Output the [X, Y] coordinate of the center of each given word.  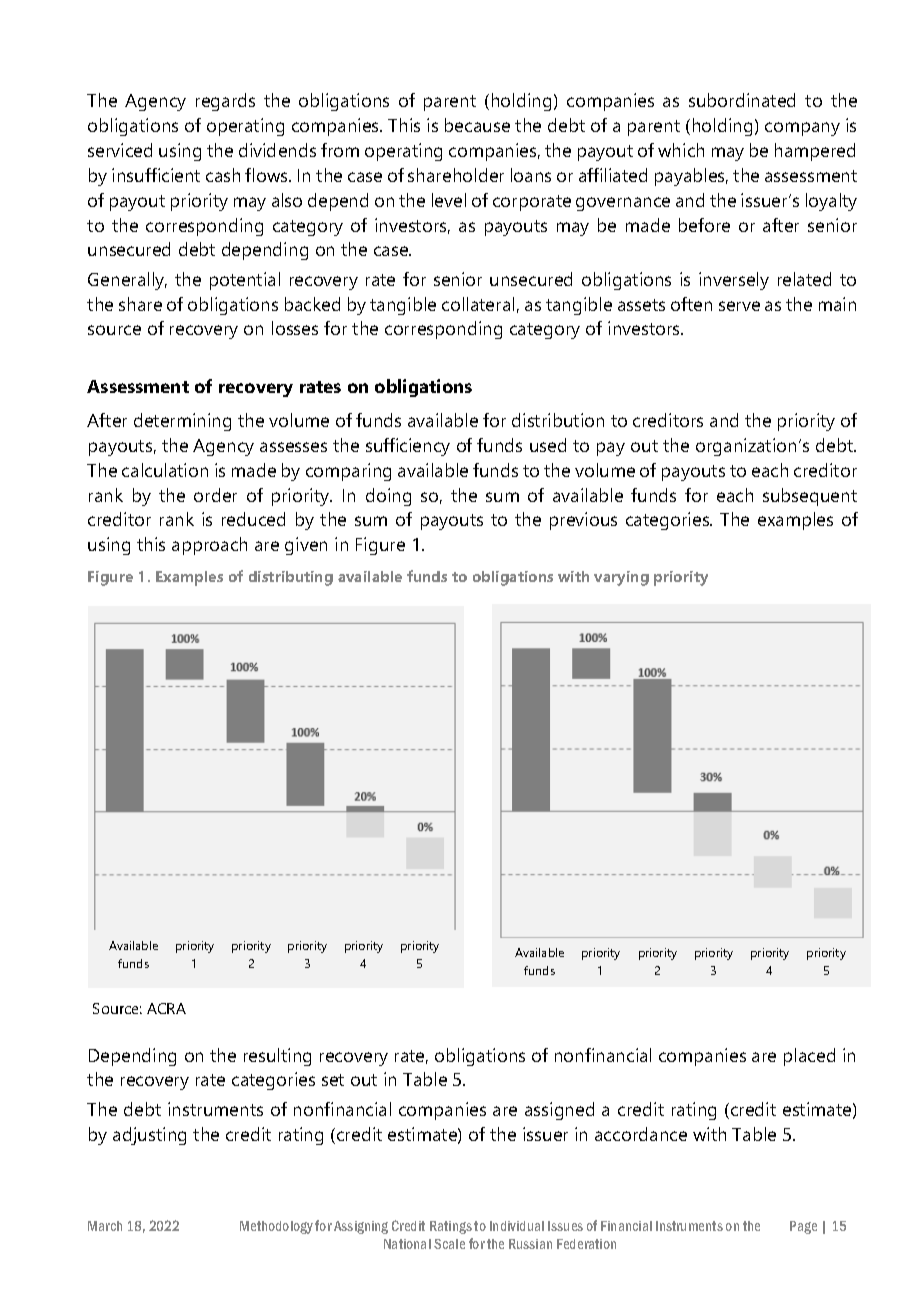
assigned [559, 1111]
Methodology [276, 1227]
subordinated [742, 100]
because [477, 125]
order [215, 495]
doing [388, 497]
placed [809, 1057]
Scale [449, 1244]
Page [803, 1227]
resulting [277, 1057]
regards [225, 102]
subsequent [810, 497]
